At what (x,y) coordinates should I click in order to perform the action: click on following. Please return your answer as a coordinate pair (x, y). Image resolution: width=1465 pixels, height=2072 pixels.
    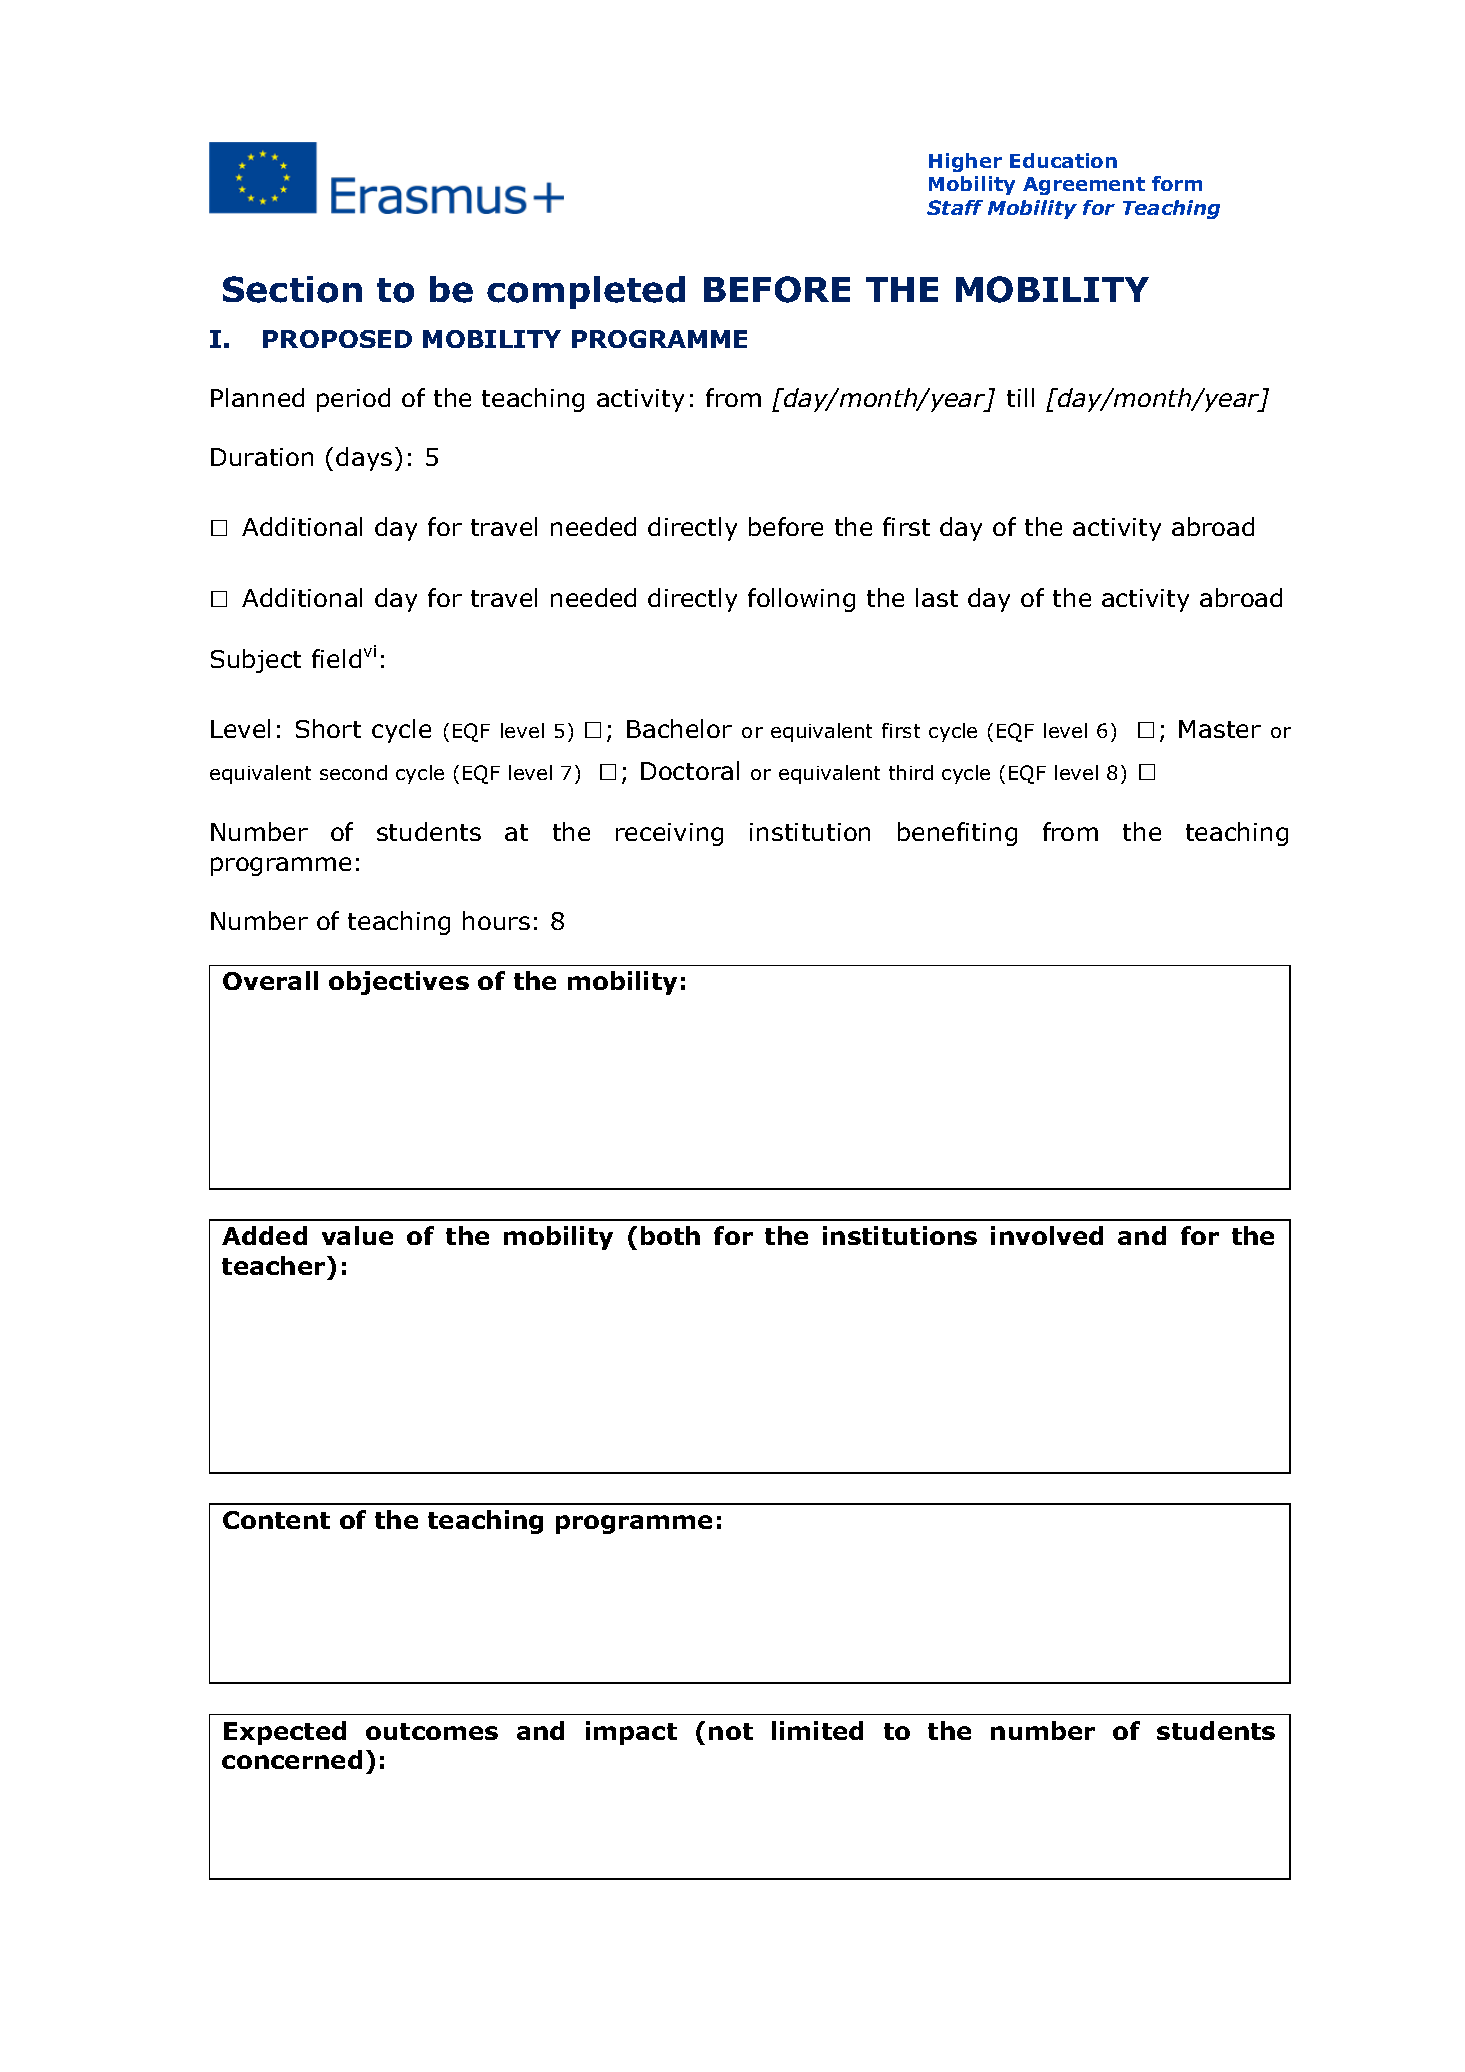
    Looking at the image, I should click on (801, 600).
